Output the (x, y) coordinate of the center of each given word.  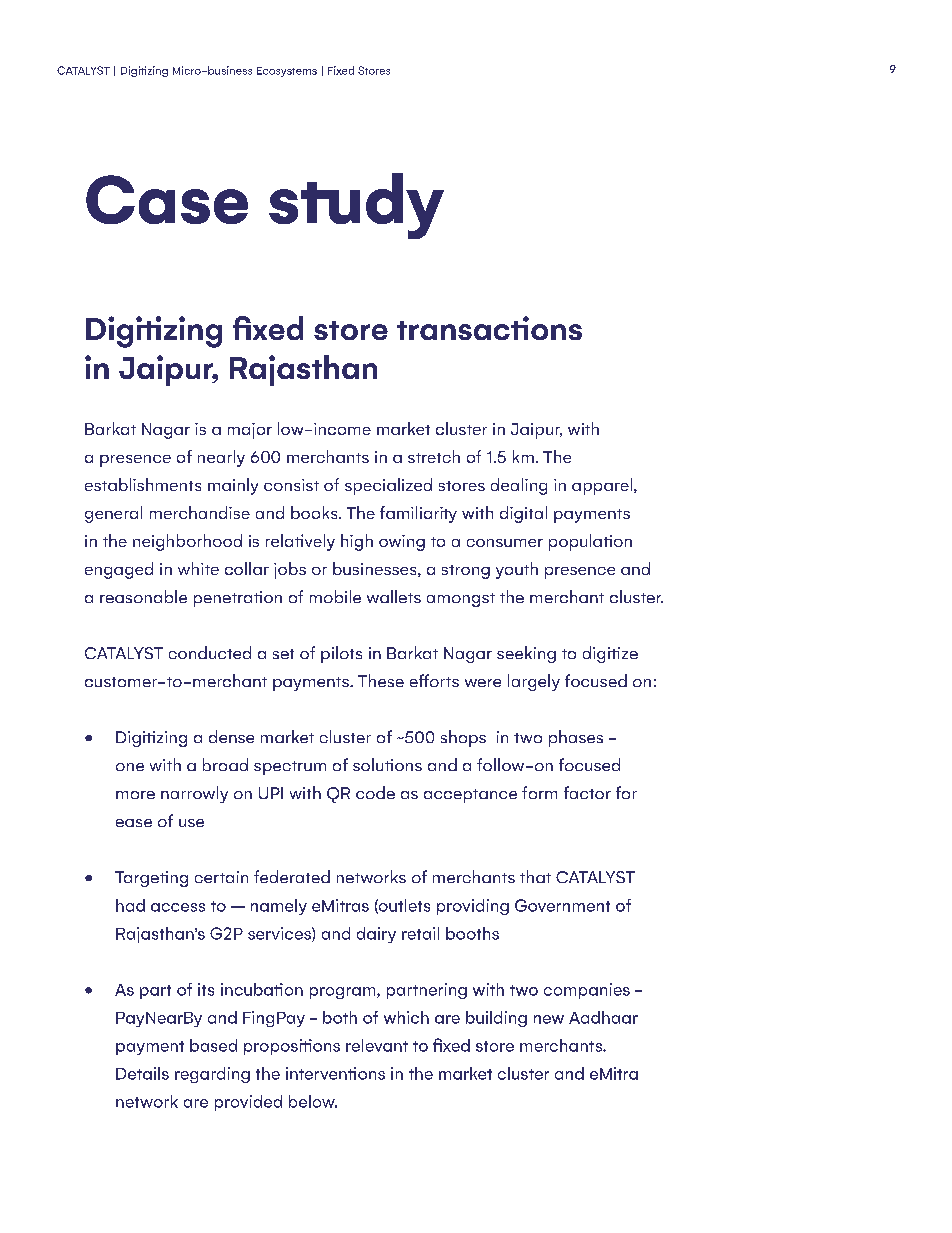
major (250, 431)
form (539, 792)
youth (517, 570)
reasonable (143, 596)
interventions (335, 1073)
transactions (489, 328)
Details (142, 1073)
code (375, 792)
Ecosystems (287, 72)
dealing (519, 486)
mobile (335, 596)
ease (134, 823)
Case (167, 199)
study (356, 206)
